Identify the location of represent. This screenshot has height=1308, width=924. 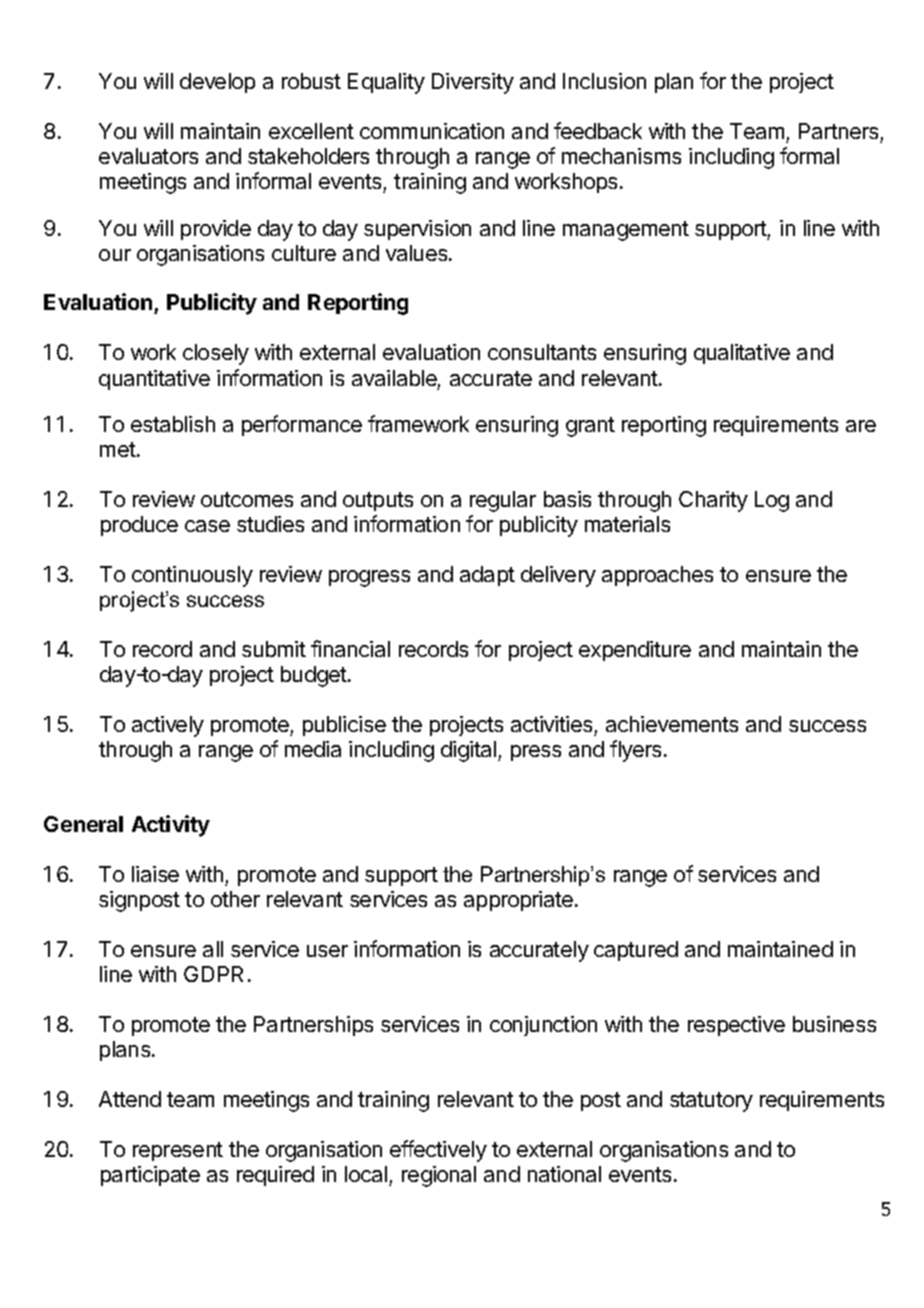
(178, 1151).
